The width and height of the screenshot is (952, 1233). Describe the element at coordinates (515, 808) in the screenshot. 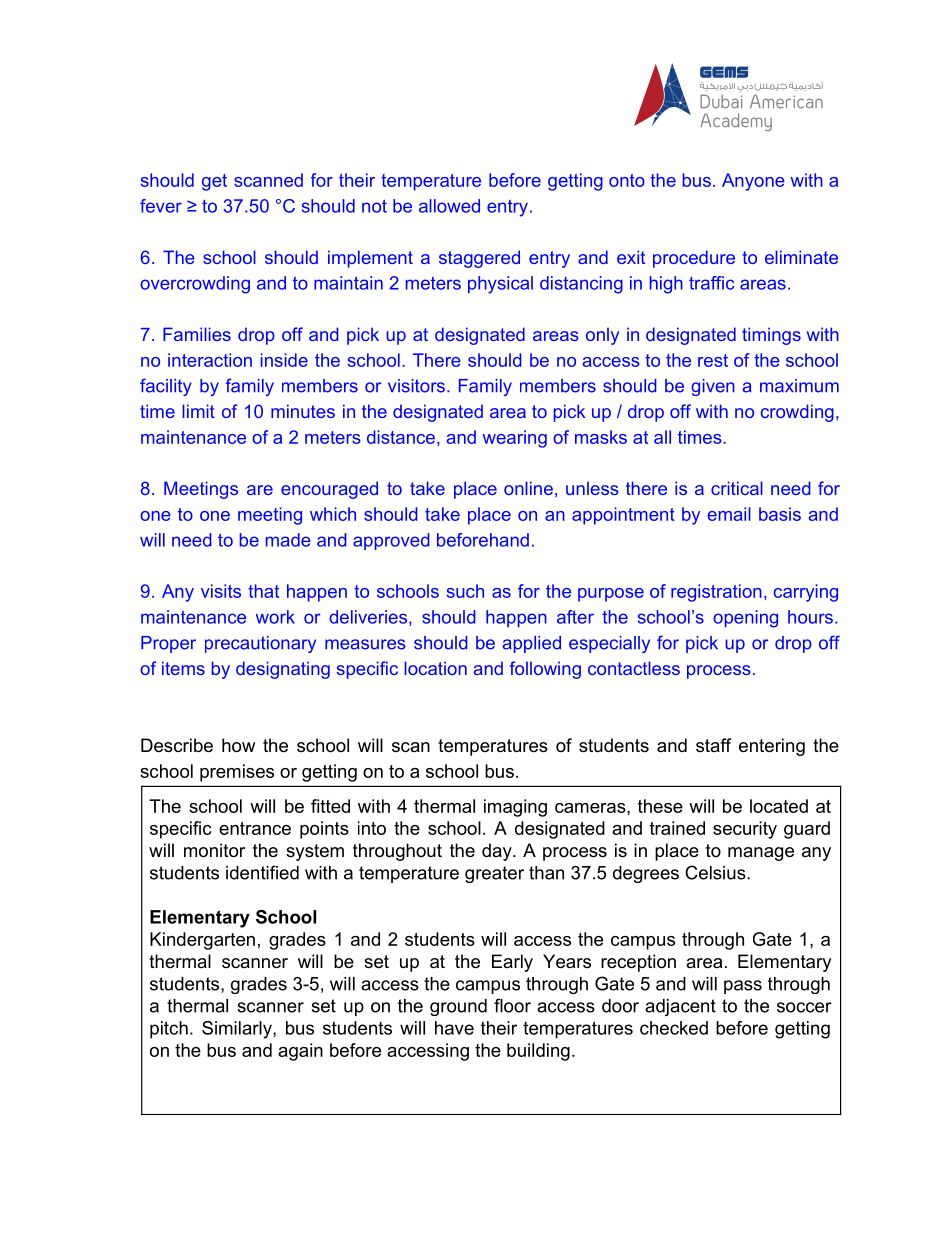

I see `imaging` at that location.
